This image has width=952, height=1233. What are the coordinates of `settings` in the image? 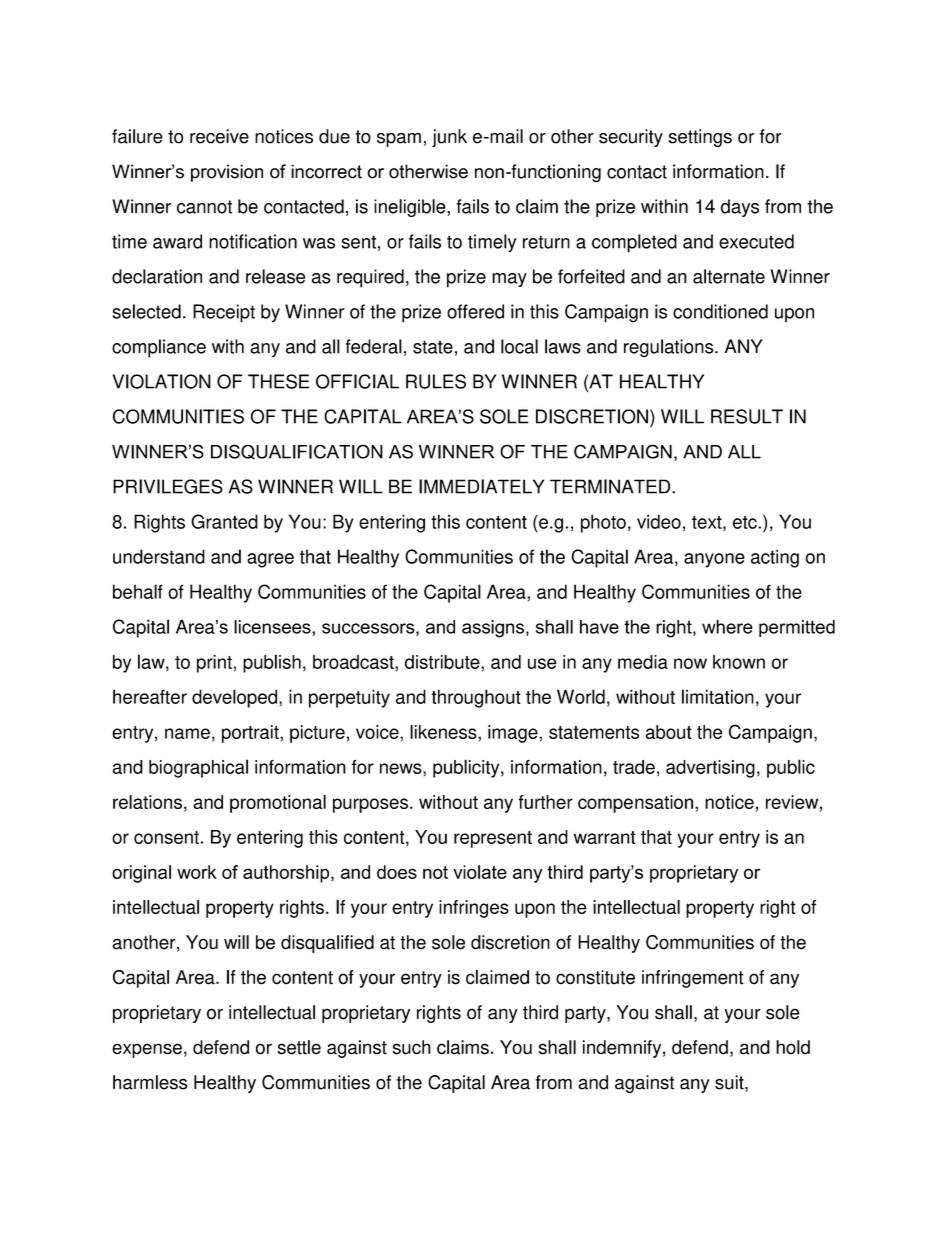 It's located at (700, 138).
